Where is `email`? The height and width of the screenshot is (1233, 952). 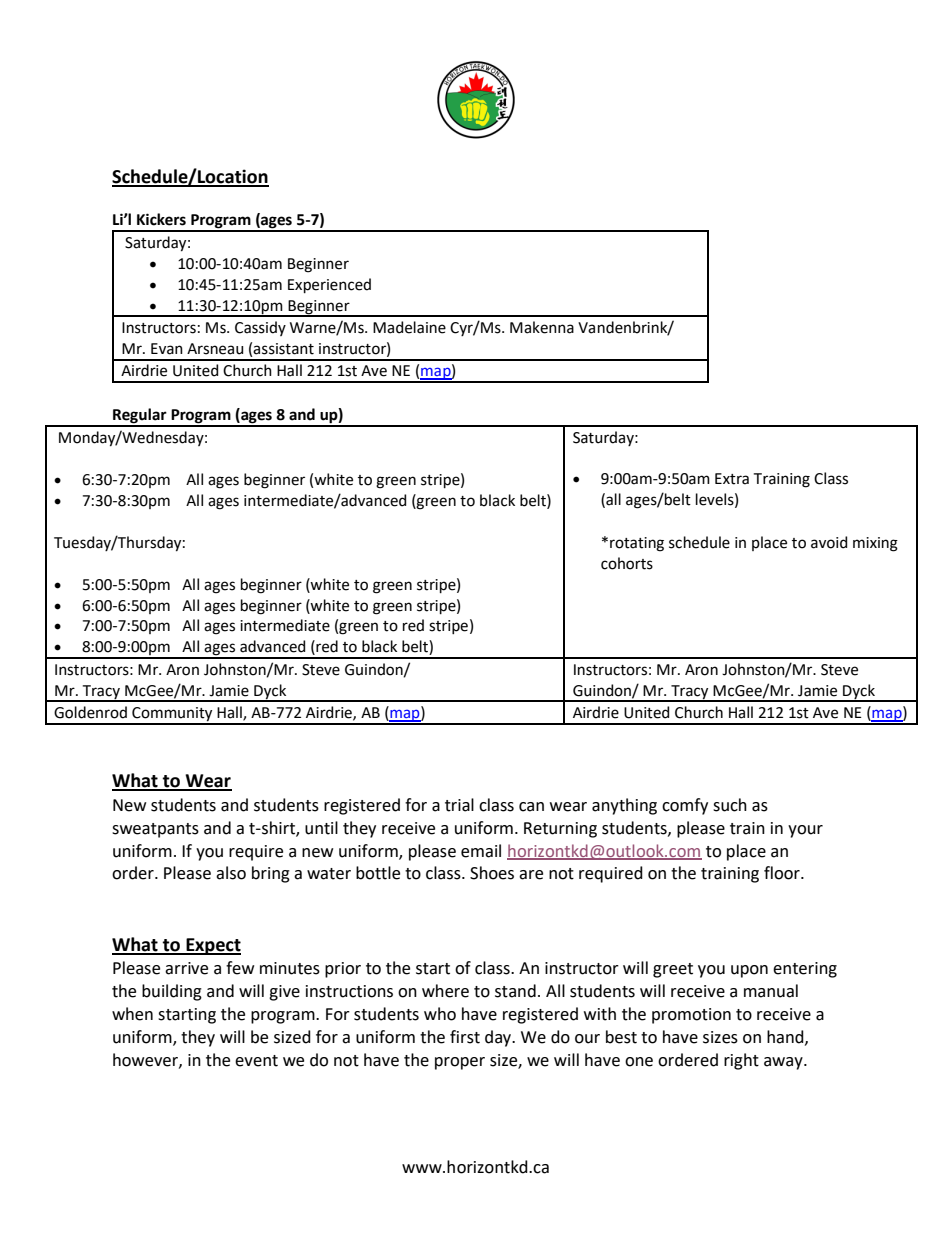
email is located at coordinates (481, 851).
